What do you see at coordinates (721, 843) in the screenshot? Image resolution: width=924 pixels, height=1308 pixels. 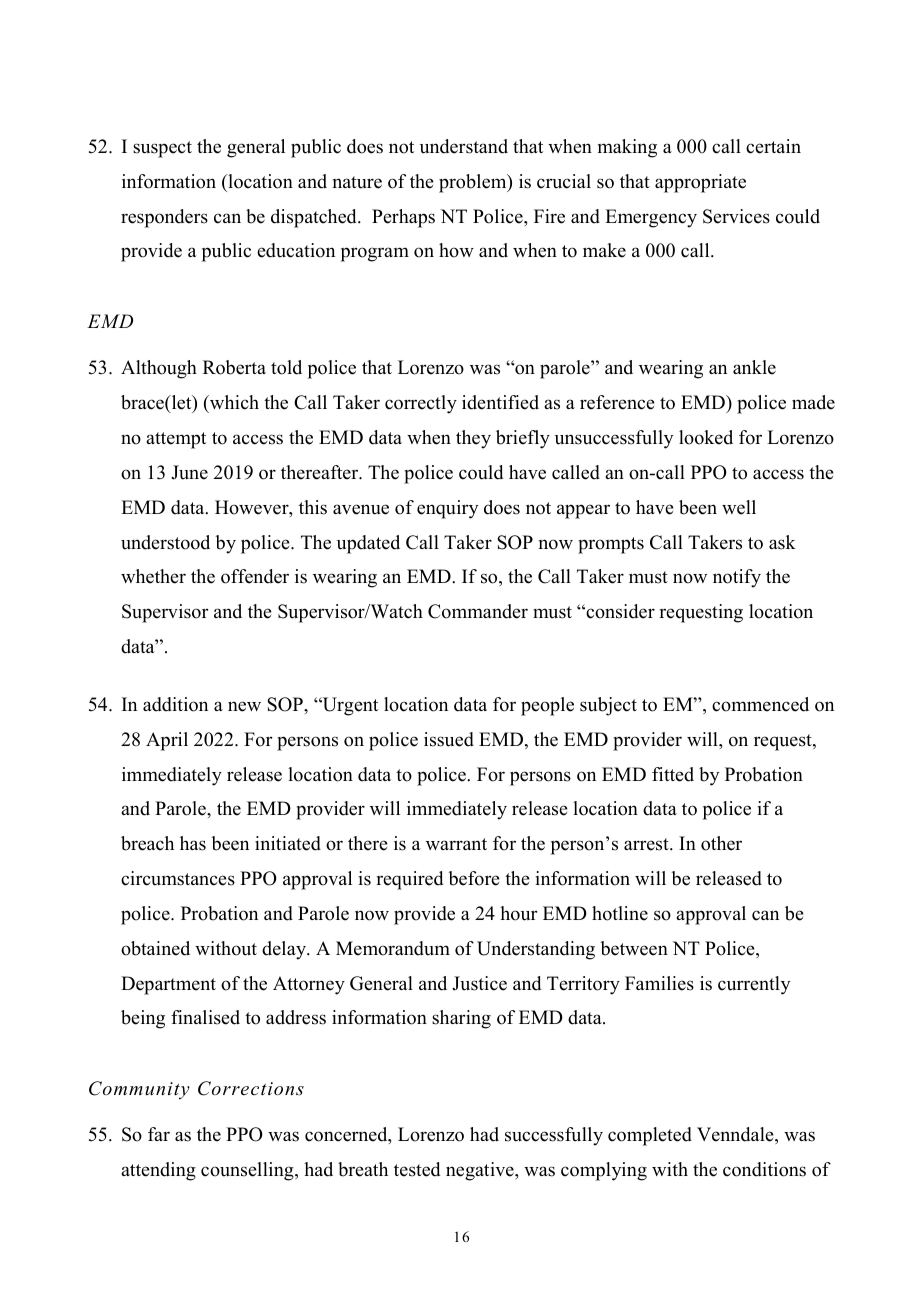 I see `other` at bounding box center [721, 843].
